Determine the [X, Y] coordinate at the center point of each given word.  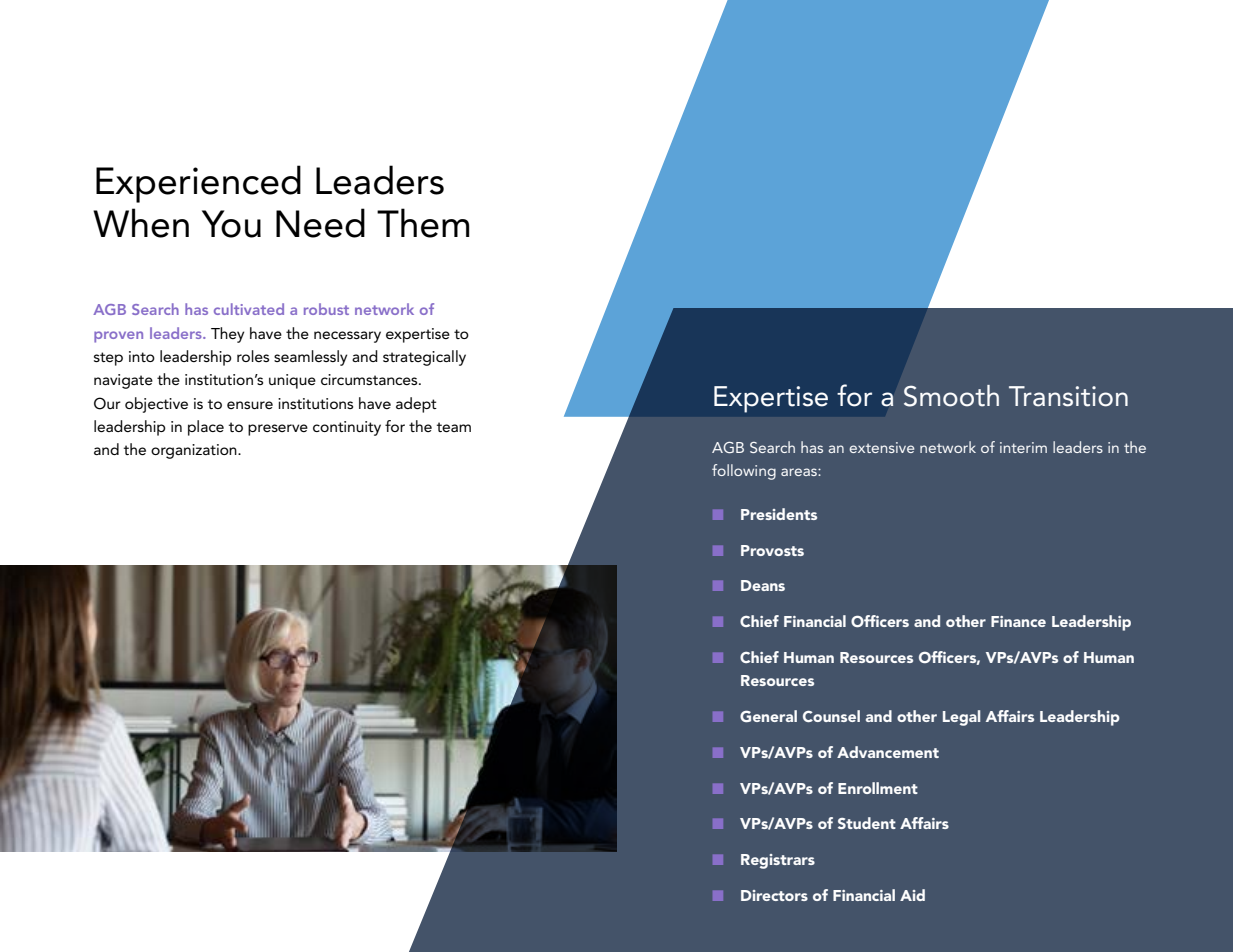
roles [253, 356]
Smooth [951, 396]
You [231, 224]
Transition [1068, 396]
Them [423, 223]
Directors [774, 895]
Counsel [831, 716]
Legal [961, 718]
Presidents [779, 514]
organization [195, 451]
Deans [763, 585]
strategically [424, 358]
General [768, 716]
